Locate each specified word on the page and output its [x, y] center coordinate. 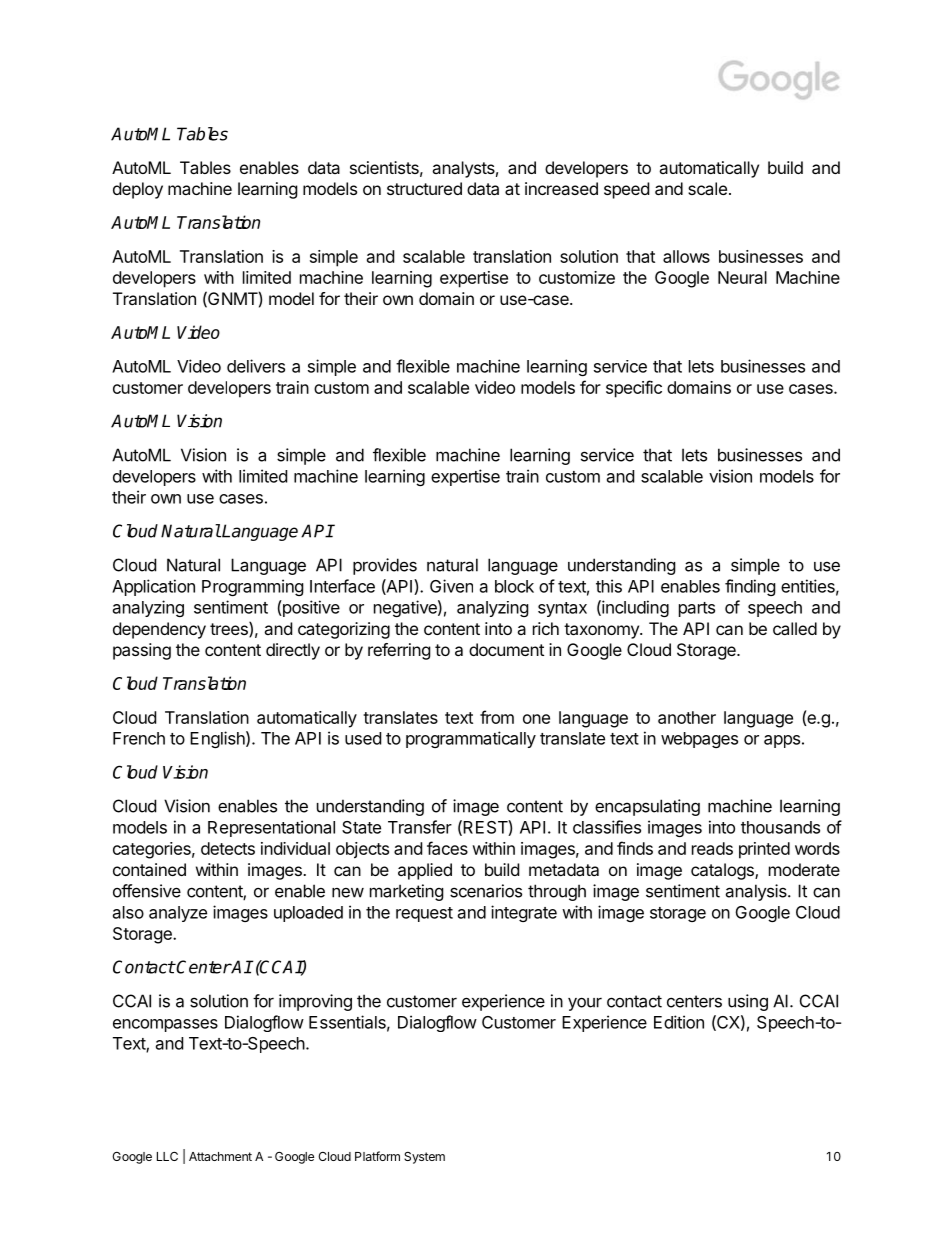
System [424, 1158]
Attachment [220, 1156]
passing [142, 651]
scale [707, 188]
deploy [138, 190]
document [506, 649]
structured [424, 188]
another [687, 717]
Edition [679, 1022]
